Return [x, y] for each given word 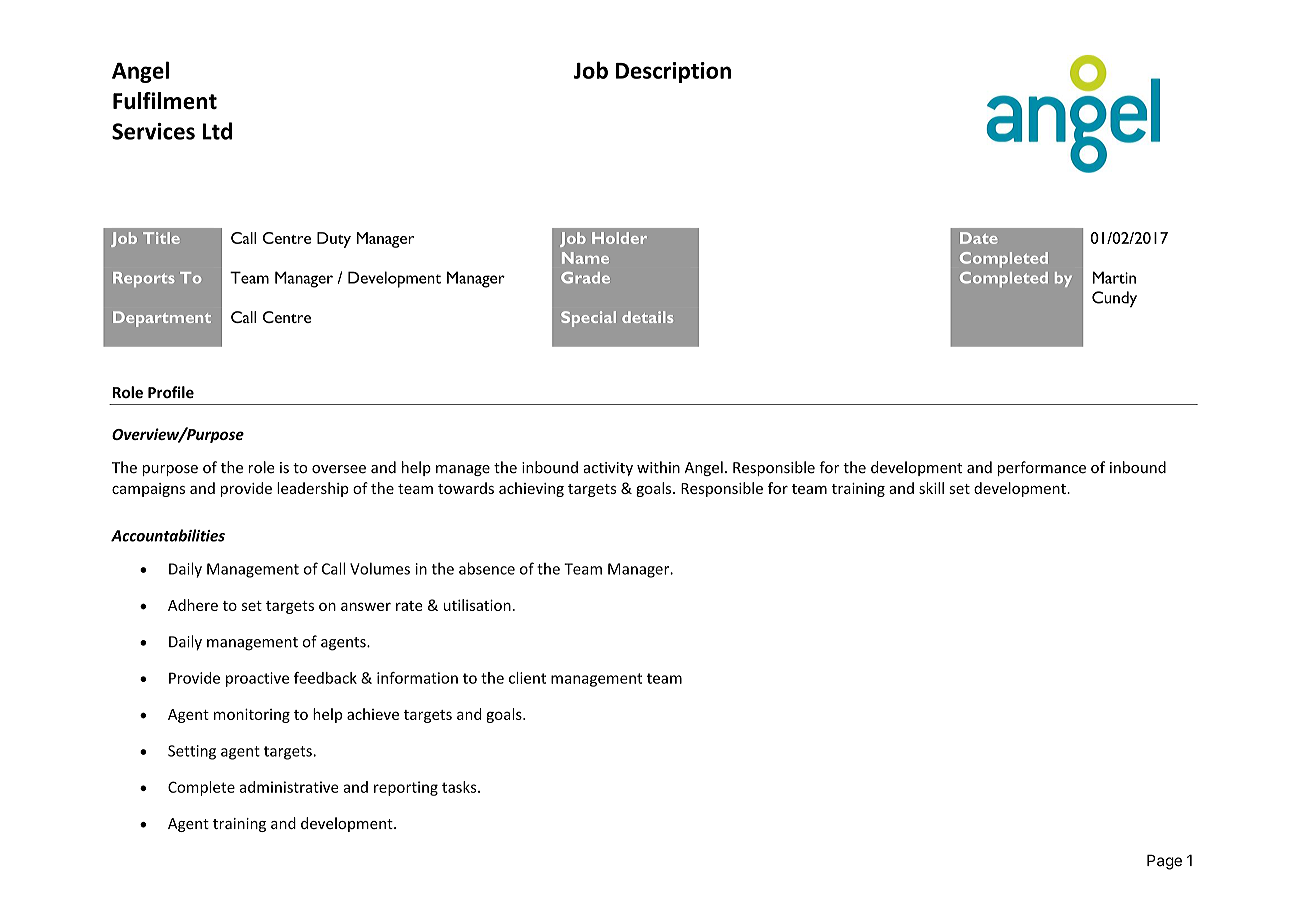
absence [487, 568]
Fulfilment [165, 101]
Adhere [193, 605]
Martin [1114, 277]
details [647, 317]
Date [979, 238]
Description [673, 72]
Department [162, 319]
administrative [289, 787]
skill [931, 488]
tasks [460, 787]
